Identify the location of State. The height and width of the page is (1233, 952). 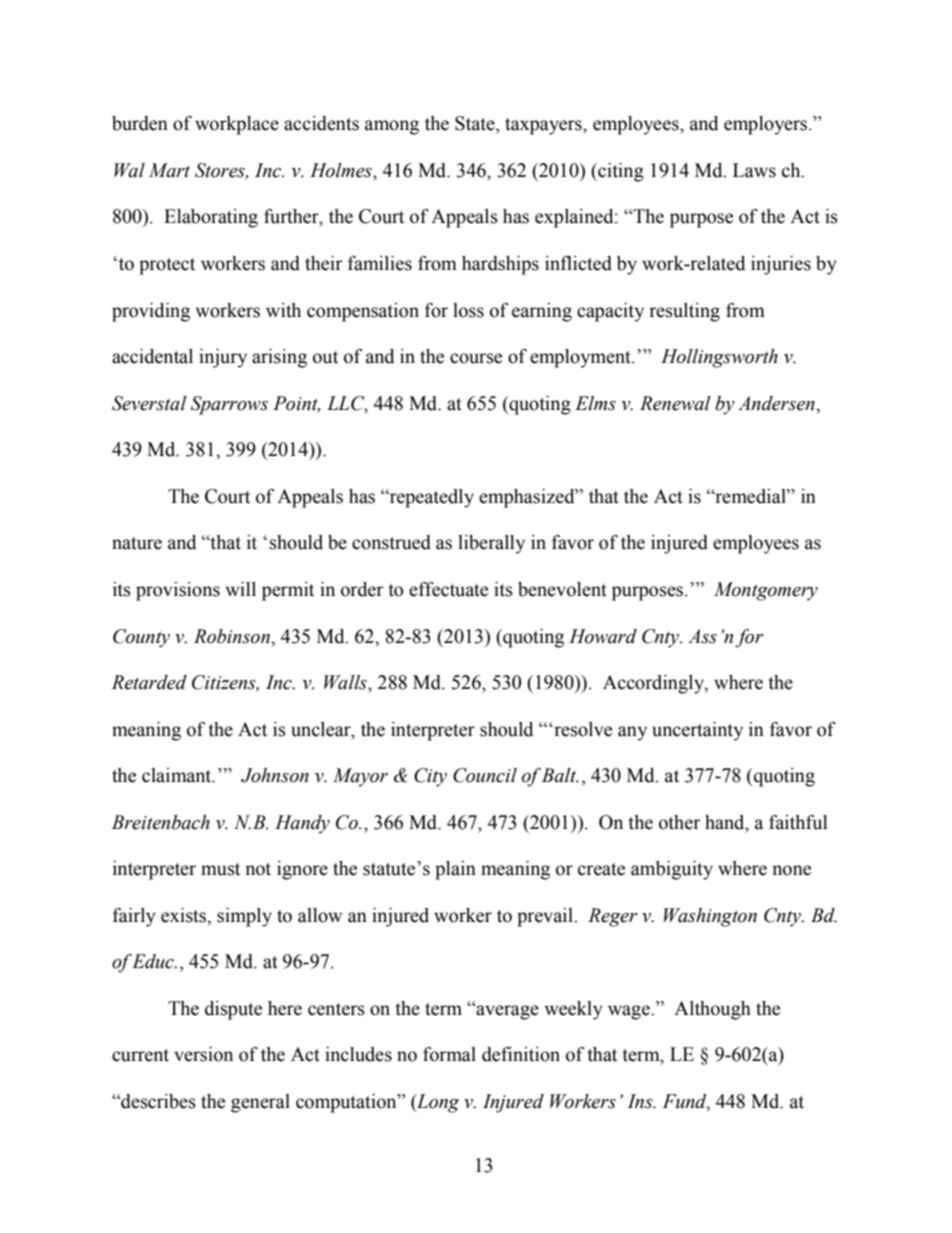
(476, 124).
